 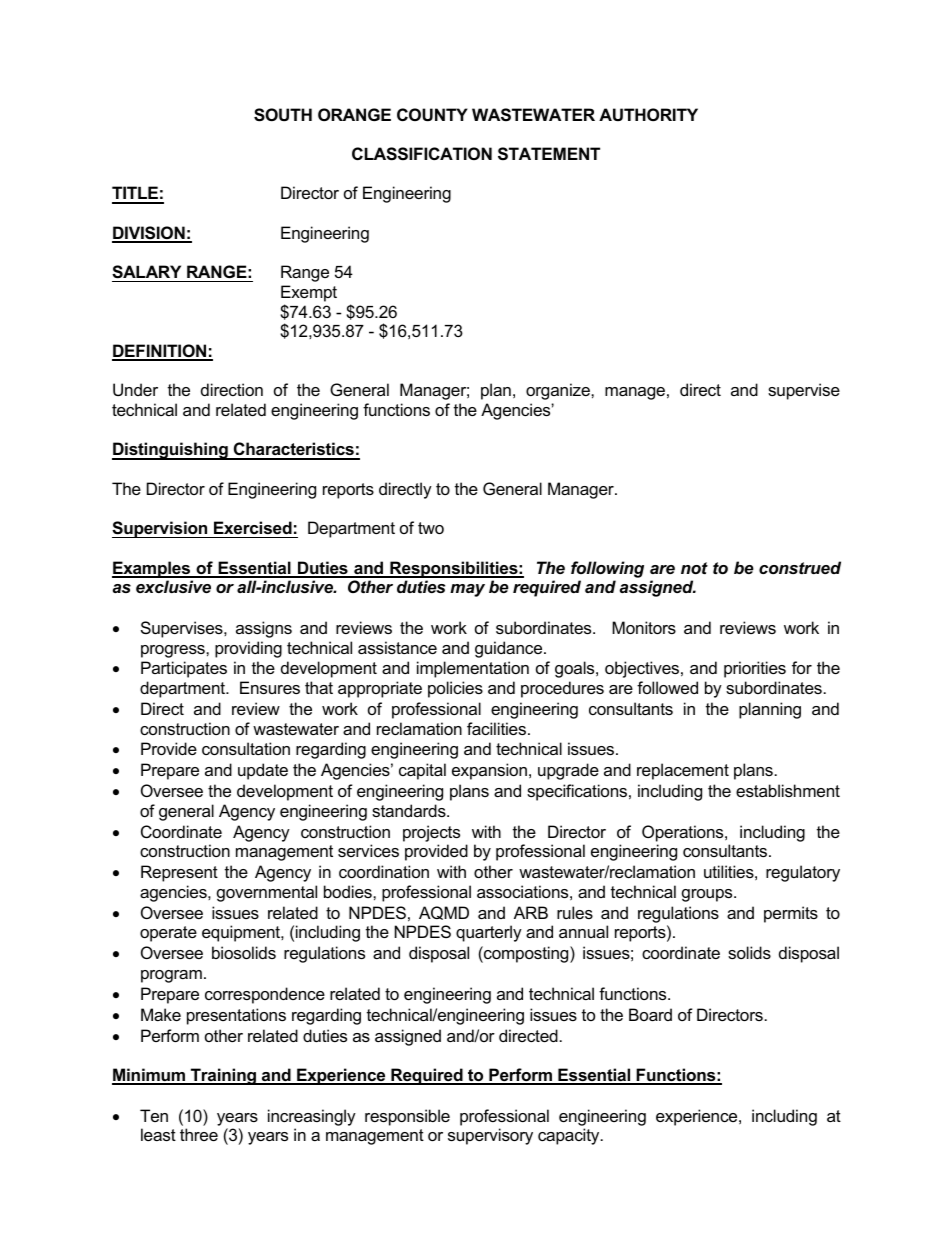 I want to click on Training, so click(x=223, y=1076).
